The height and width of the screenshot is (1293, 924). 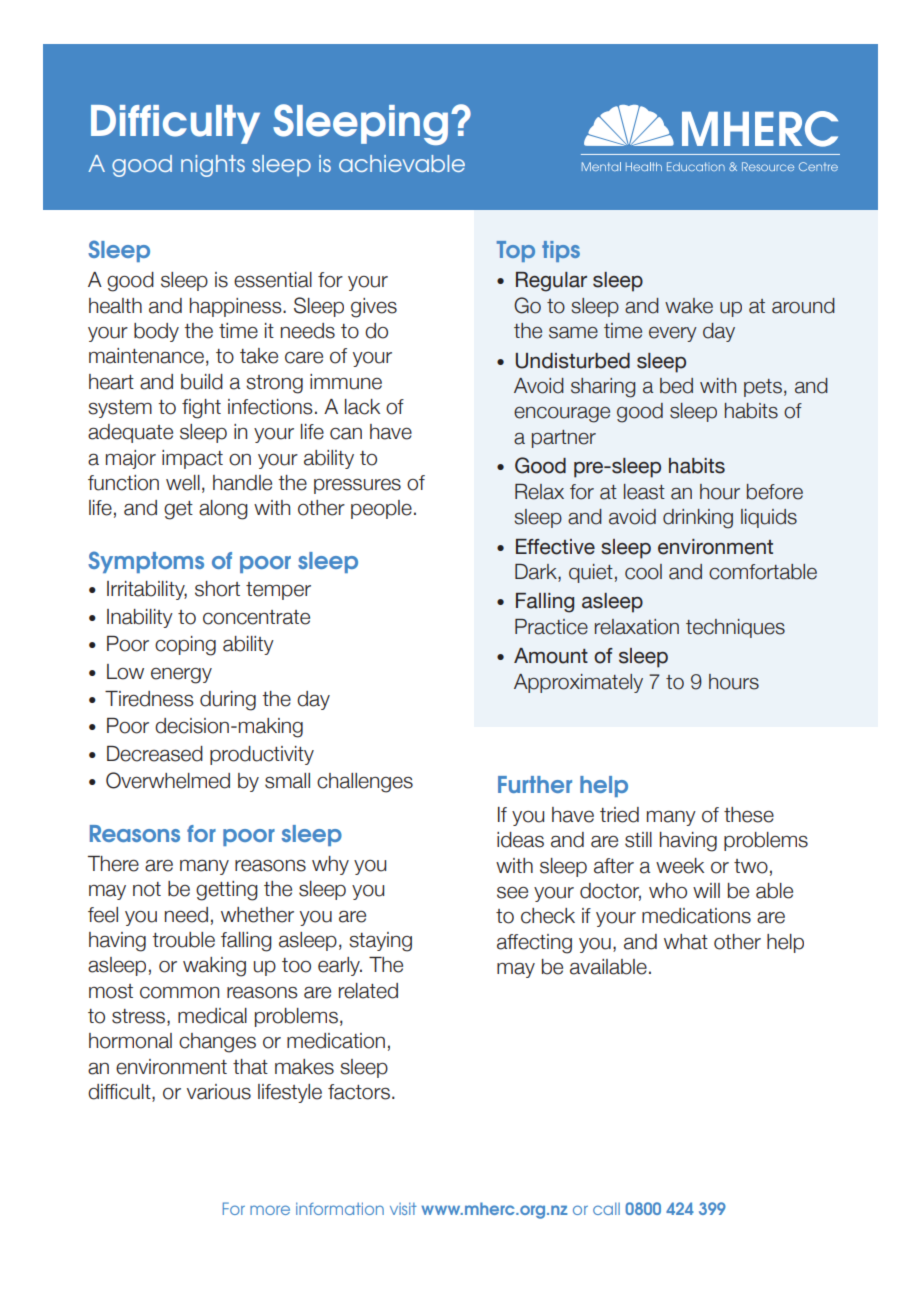 I want to click on energy, so click(x=181, y=675).
